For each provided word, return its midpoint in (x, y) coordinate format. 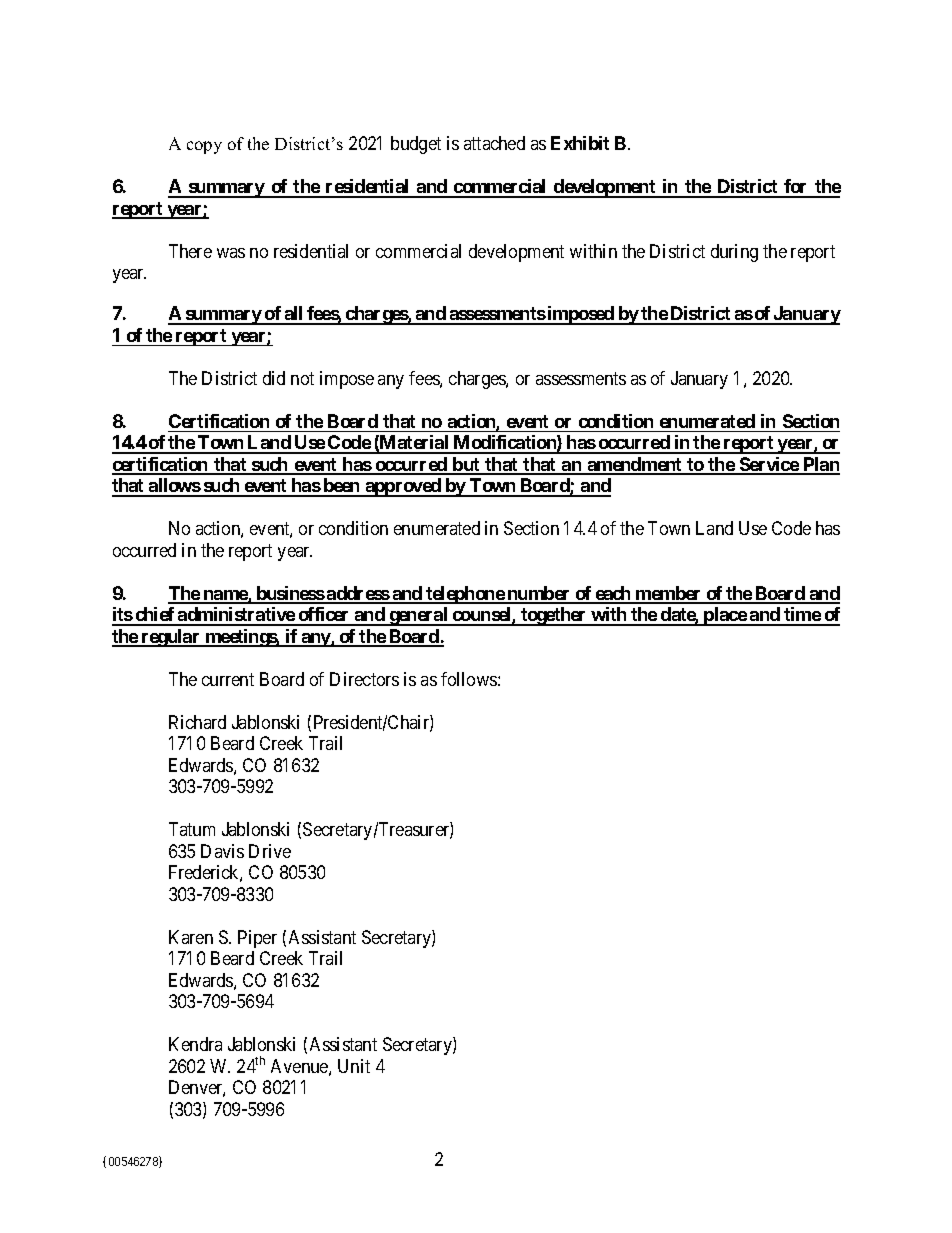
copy (204, 147)
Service (769, 465)
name (225, 596)
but (466, 465)
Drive (270, 851)
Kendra (195, 1044)
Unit (354, 1066)
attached (494, 143)
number (539, 594)
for (796, 188)
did (274, 378)
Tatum (192, 829)
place (725, 616)
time (802, 616)
